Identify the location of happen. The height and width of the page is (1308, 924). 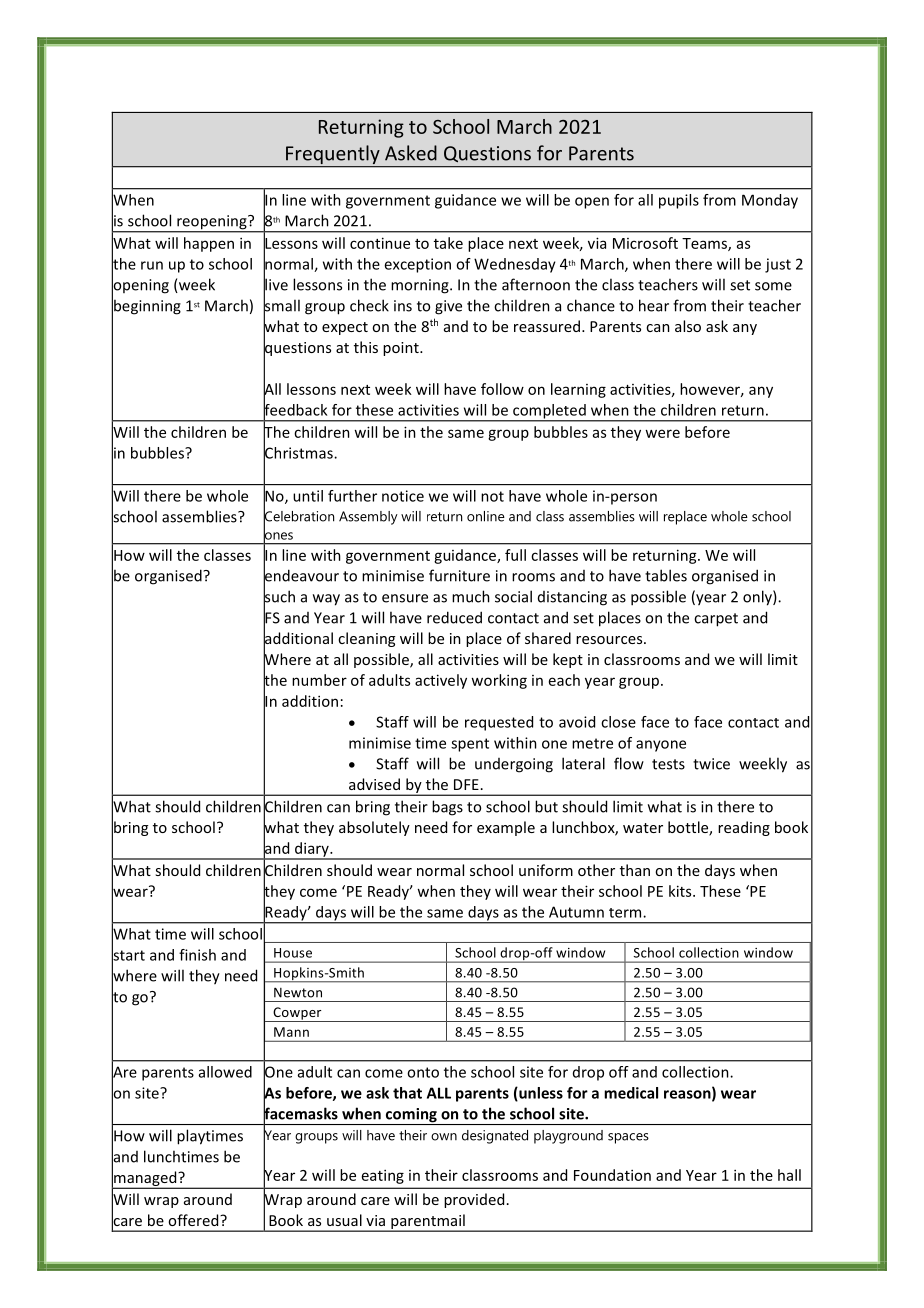
(209, 244).
